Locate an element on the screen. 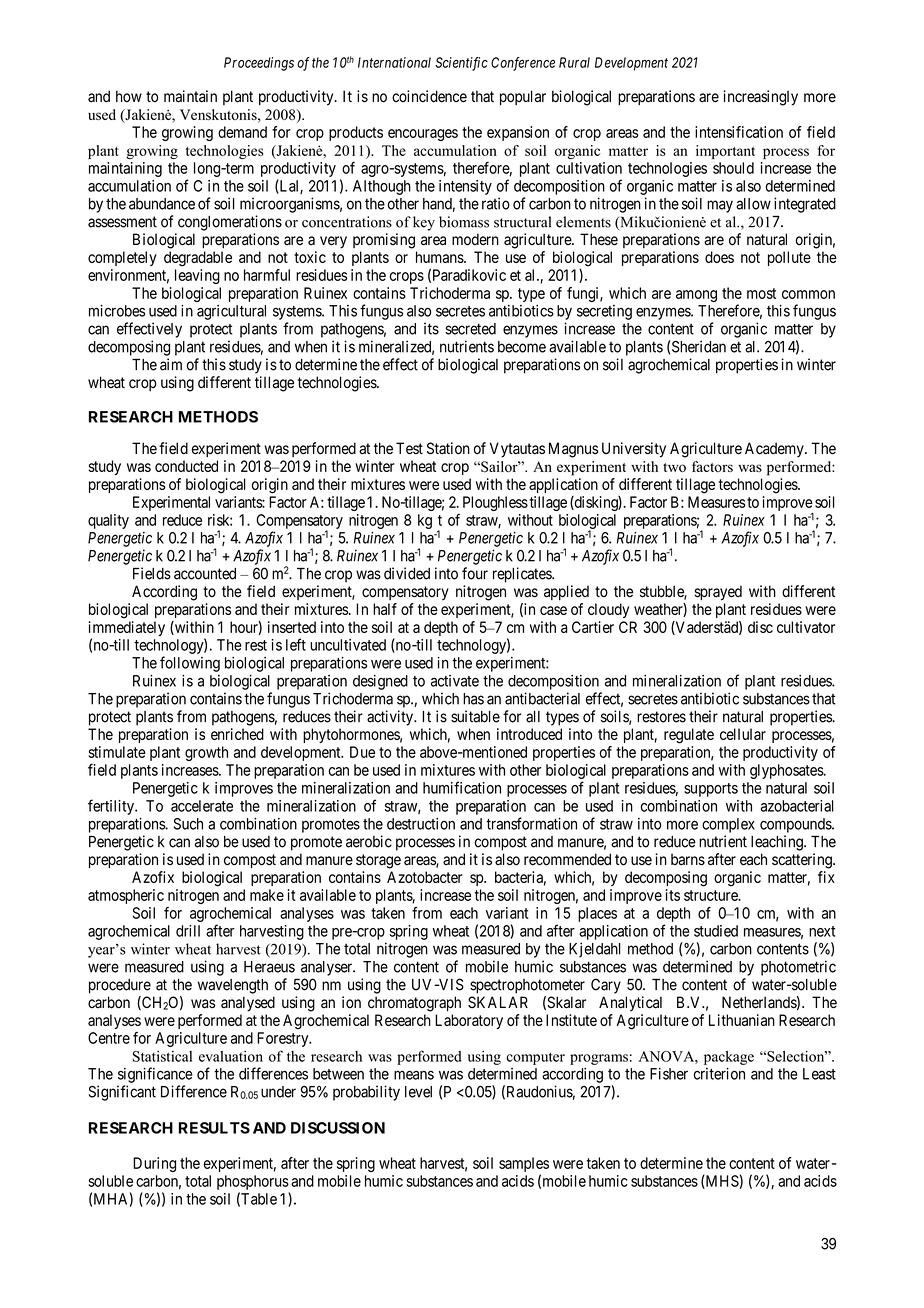 Image resolution: width=924 pixels, height=1308 pixels. secreted is located at coordinates (470, 329).
